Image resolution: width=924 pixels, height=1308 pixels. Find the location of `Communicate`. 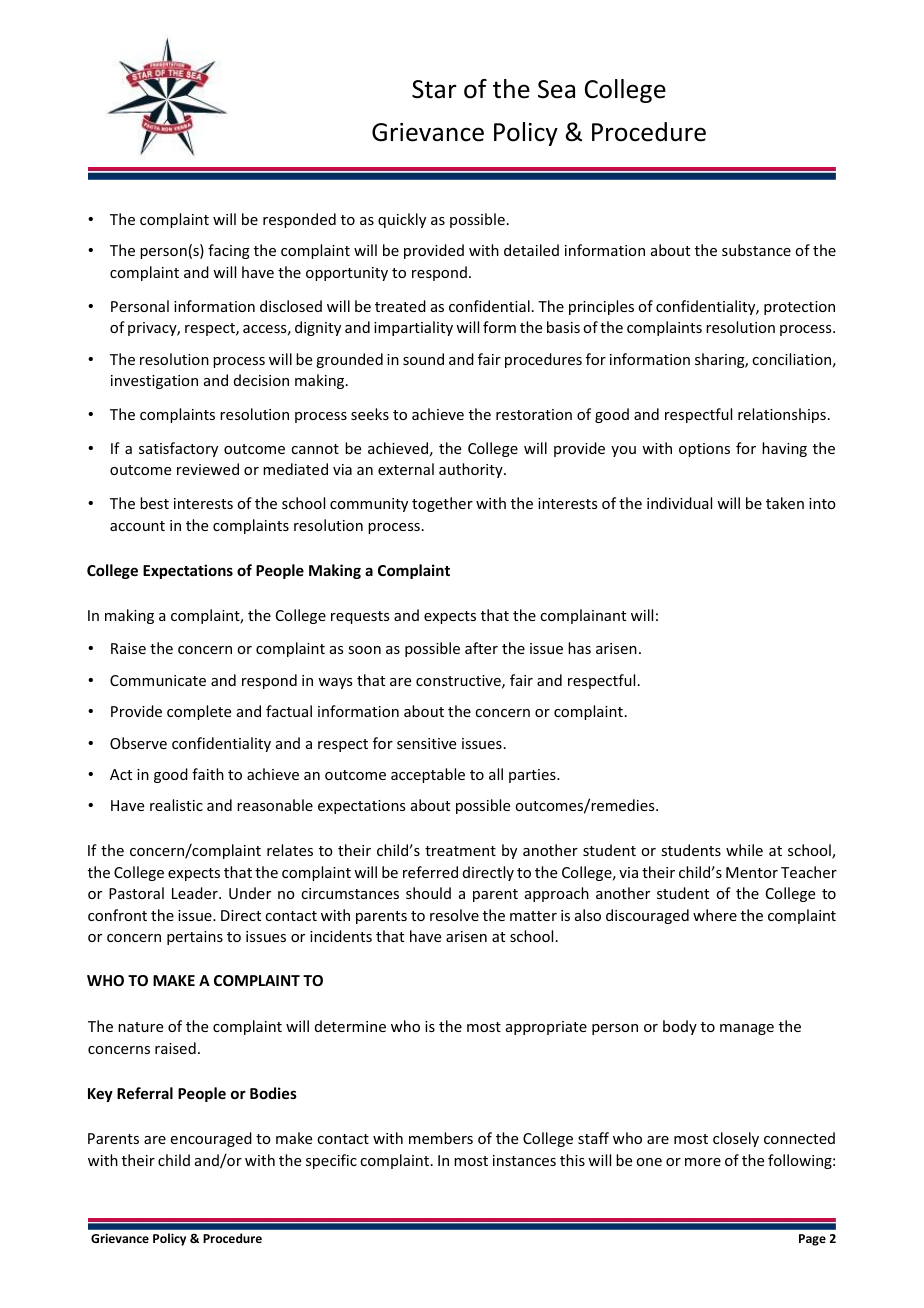

Communicate is located at coordinates (158, 680).
